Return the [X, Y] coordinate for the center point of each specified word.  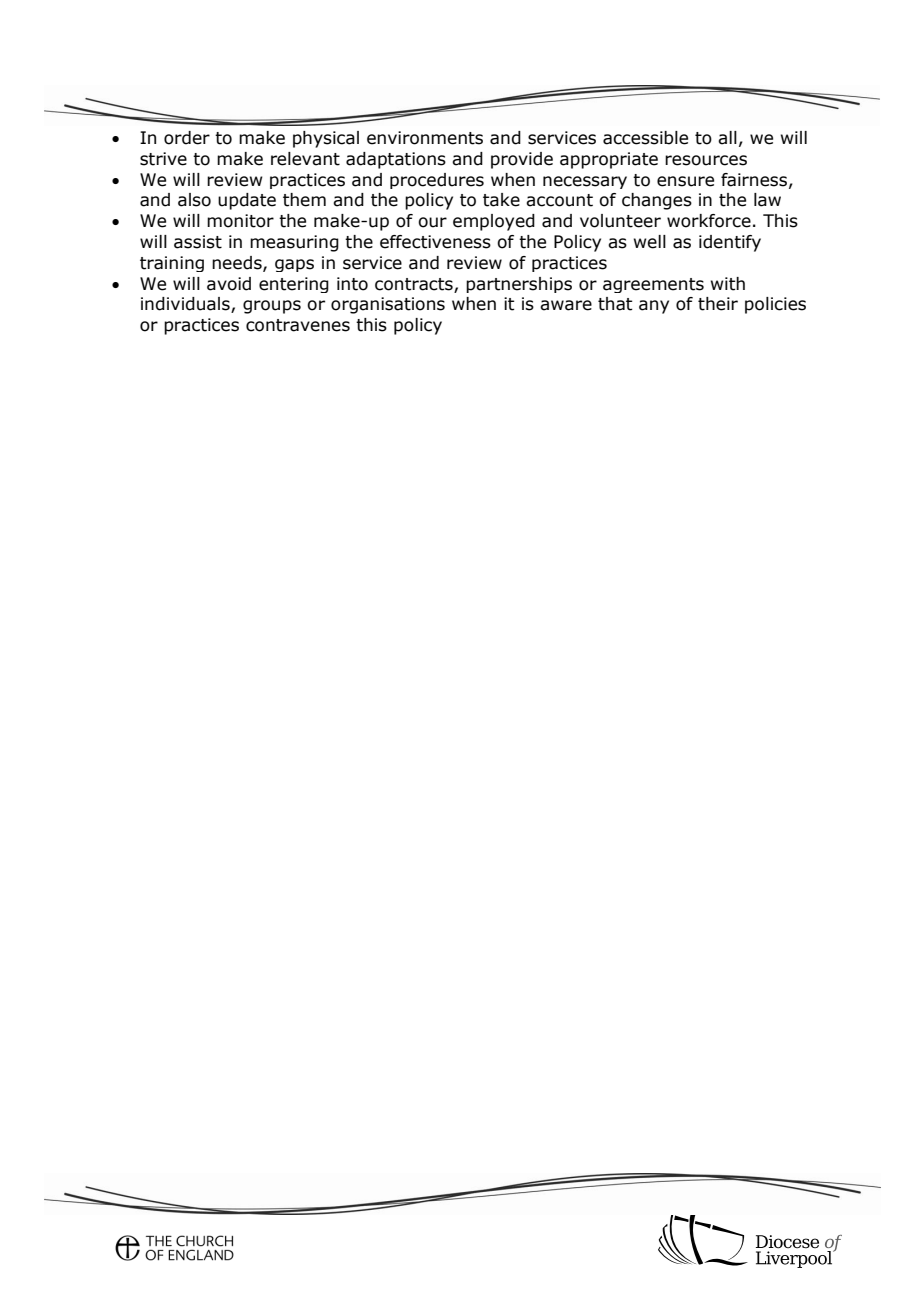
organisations [388, 305]
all [727, 138]
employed [494, 222]
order [187, 138]
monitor [240, 221]
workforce [709, 221]
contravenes [298, 325]
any [654, 307]
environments [425, 138]
